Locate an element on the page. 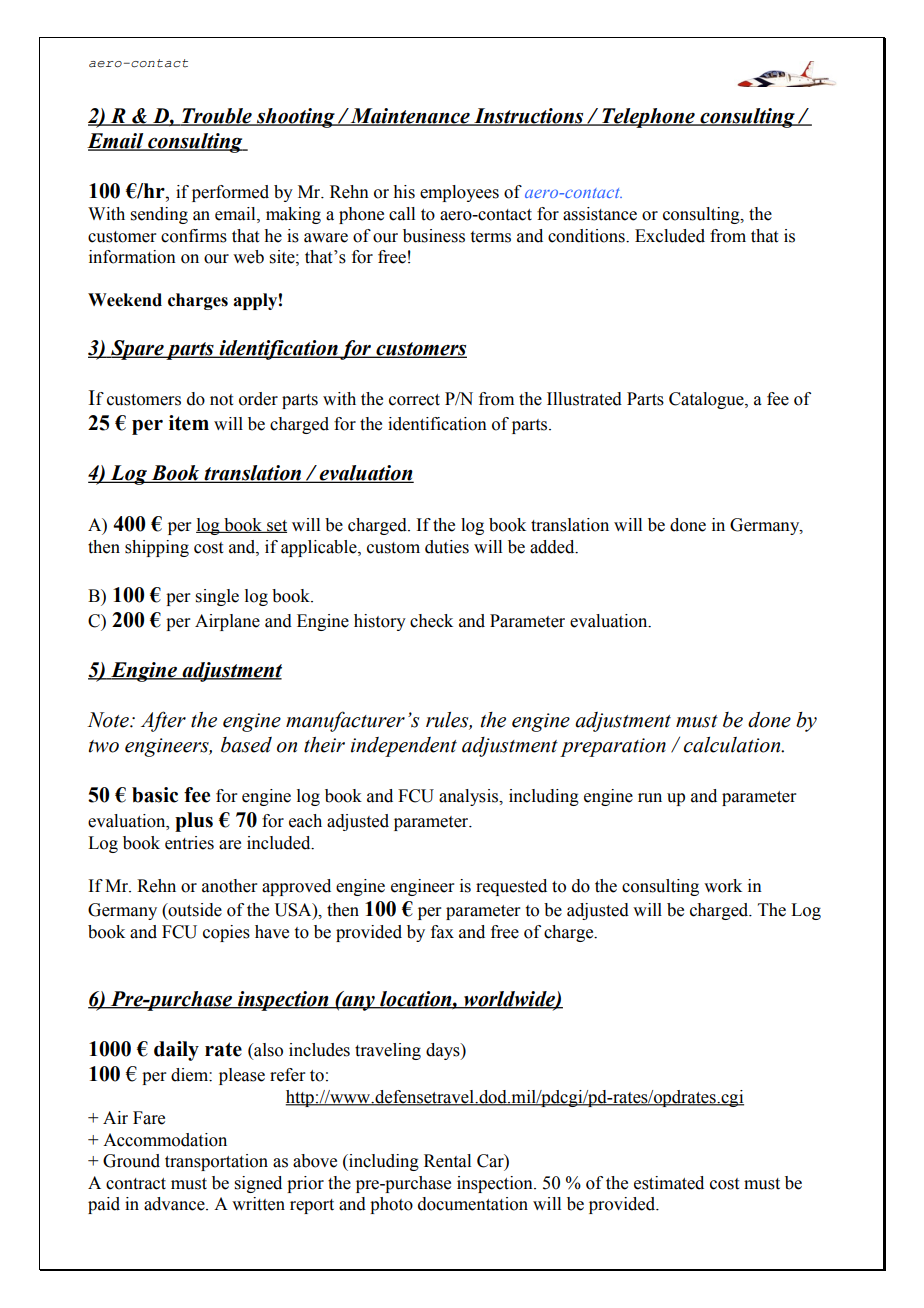  assistance is located at coordinates (600, 214).
